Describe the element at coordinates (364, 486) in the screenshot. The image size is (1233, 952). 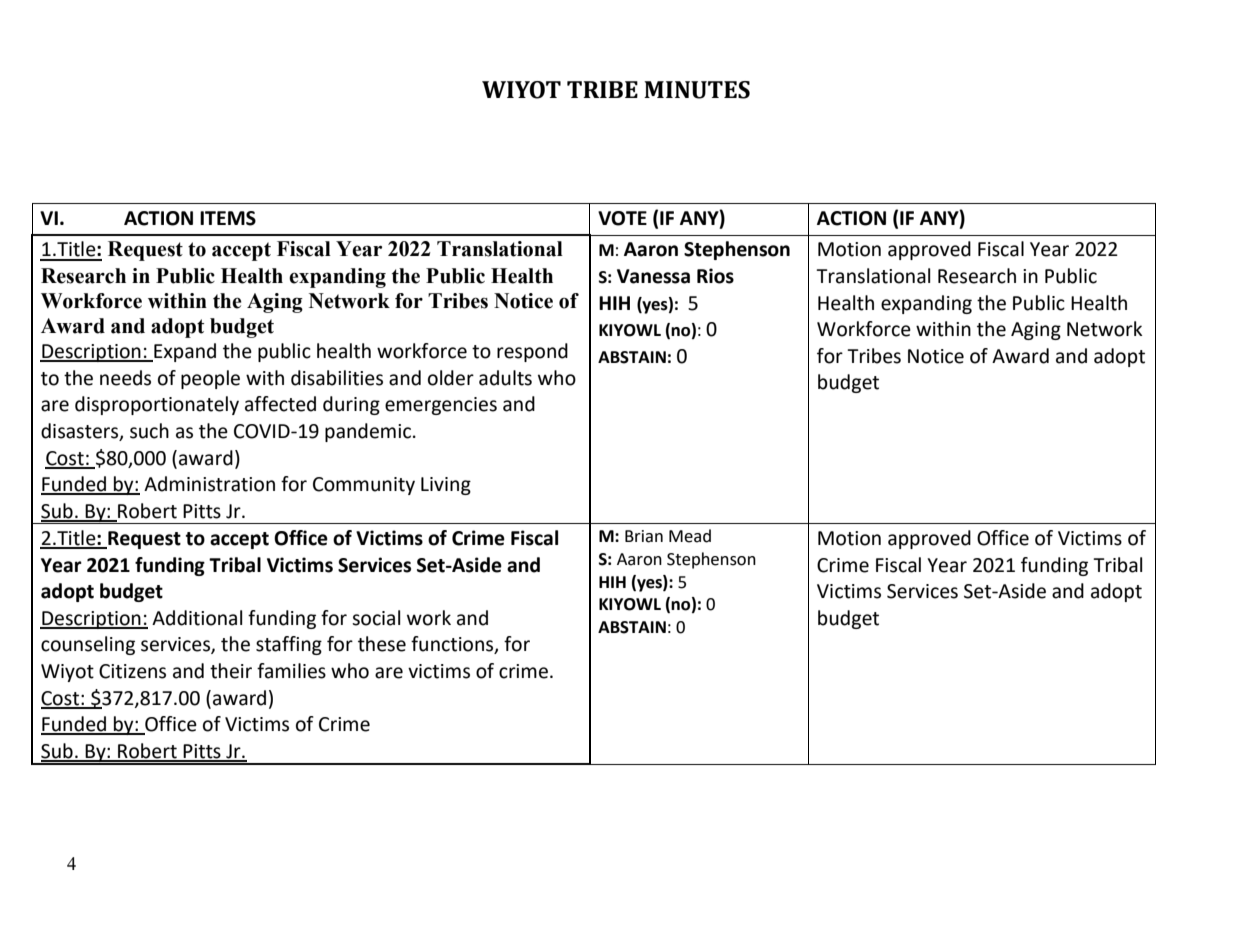
I see `Community` at that location.
